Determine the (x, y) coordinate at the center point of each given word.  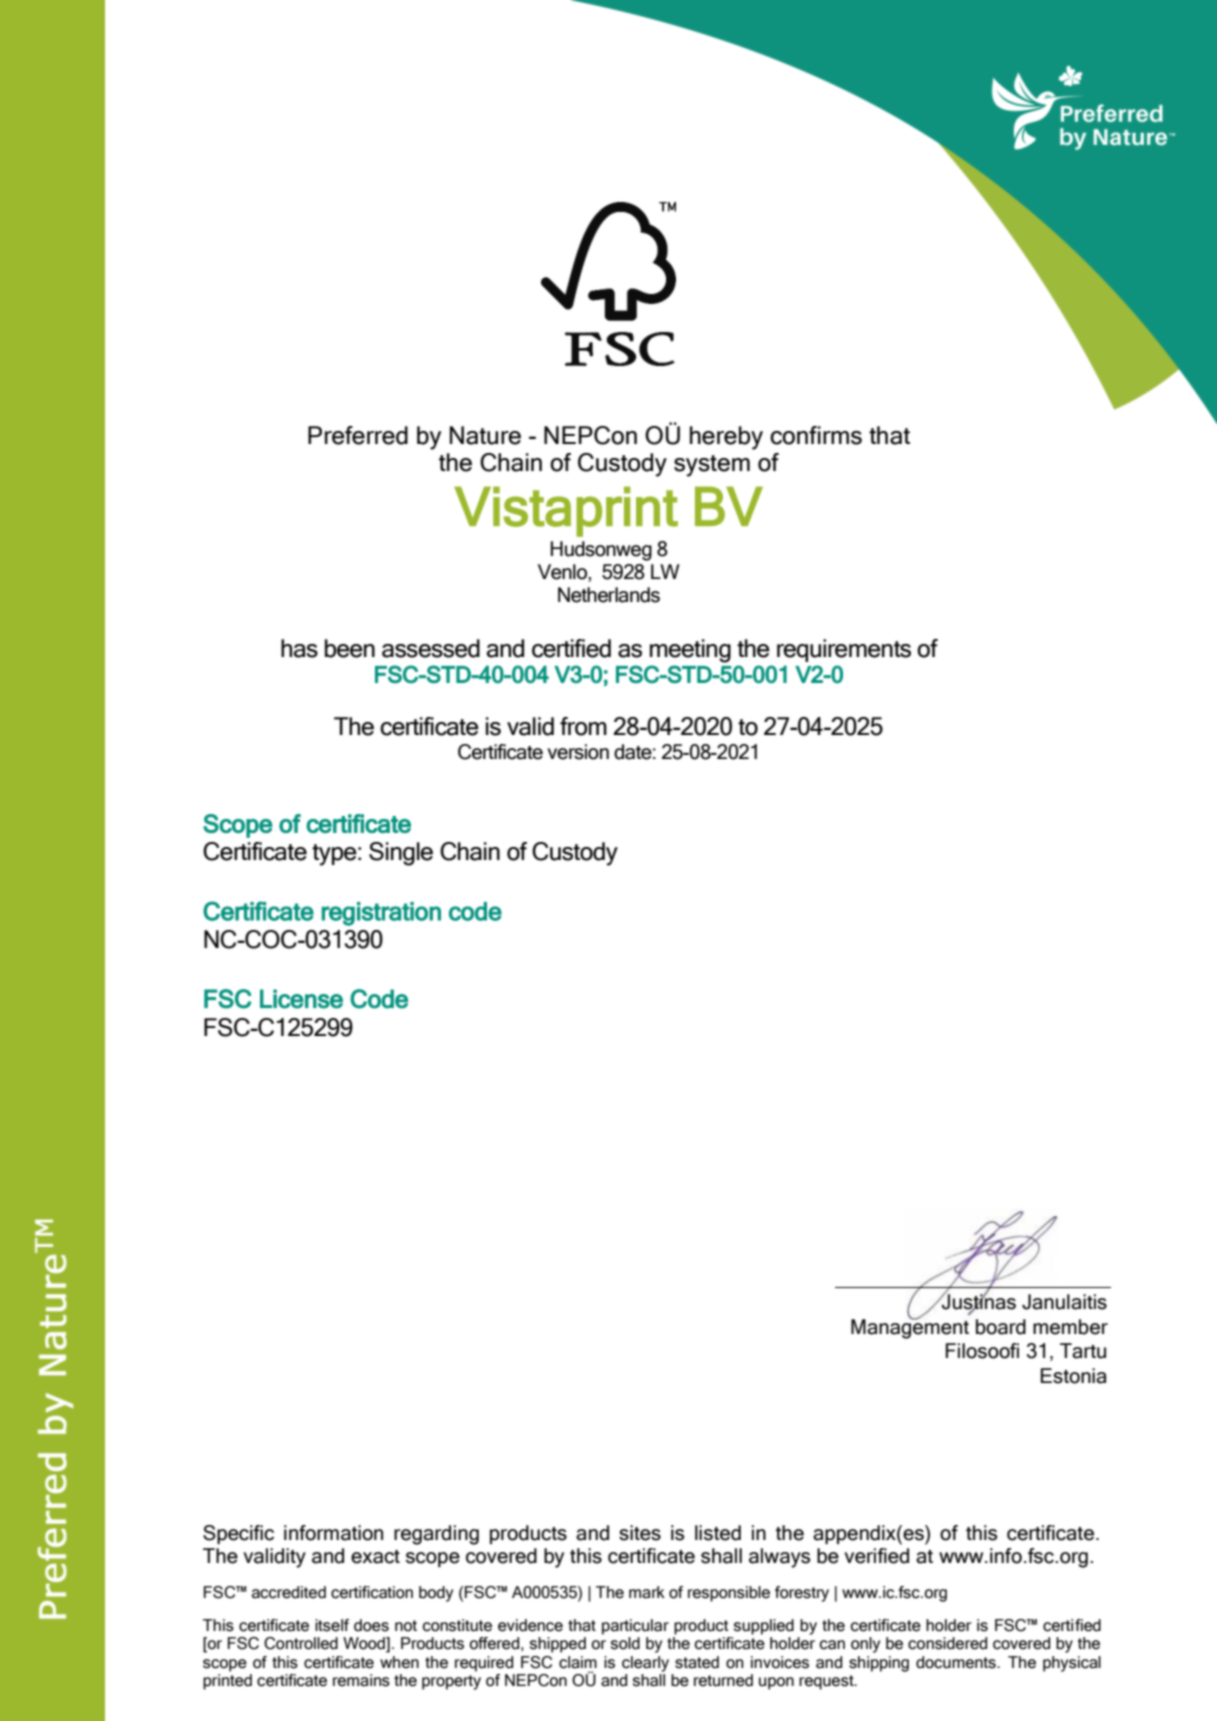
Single (401, 854)
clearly (645, 1664)
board (1001, 1327)
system (712, 466)
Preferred (358, 435)
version (578, 752)
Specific (238, 1534)
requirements (844, 650)
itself (332, 1625)
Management (910, 1328)
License (301, 999)
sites (640, 1533)
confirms (816, 435)
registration (381, 914)
